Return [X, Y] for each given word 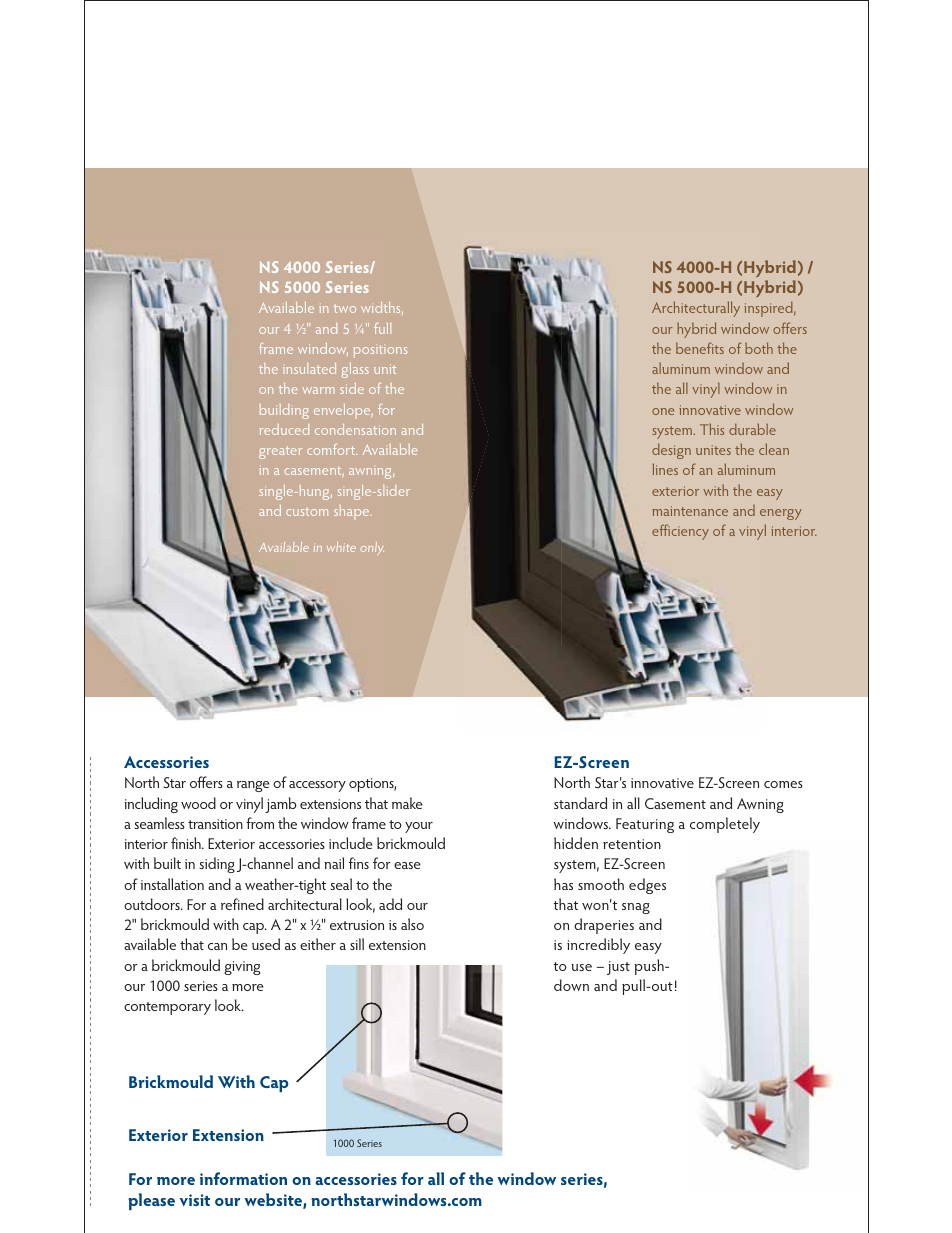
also [412, 924]
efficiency [680, 532]
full [382, 328]
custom [307, 512]
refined [242, 904]
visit [195, 1200]
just [618, 968]
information [243, 1178]
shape [353, 512]
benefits [700, 348]
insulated [309, 368]
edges [647, 886]
